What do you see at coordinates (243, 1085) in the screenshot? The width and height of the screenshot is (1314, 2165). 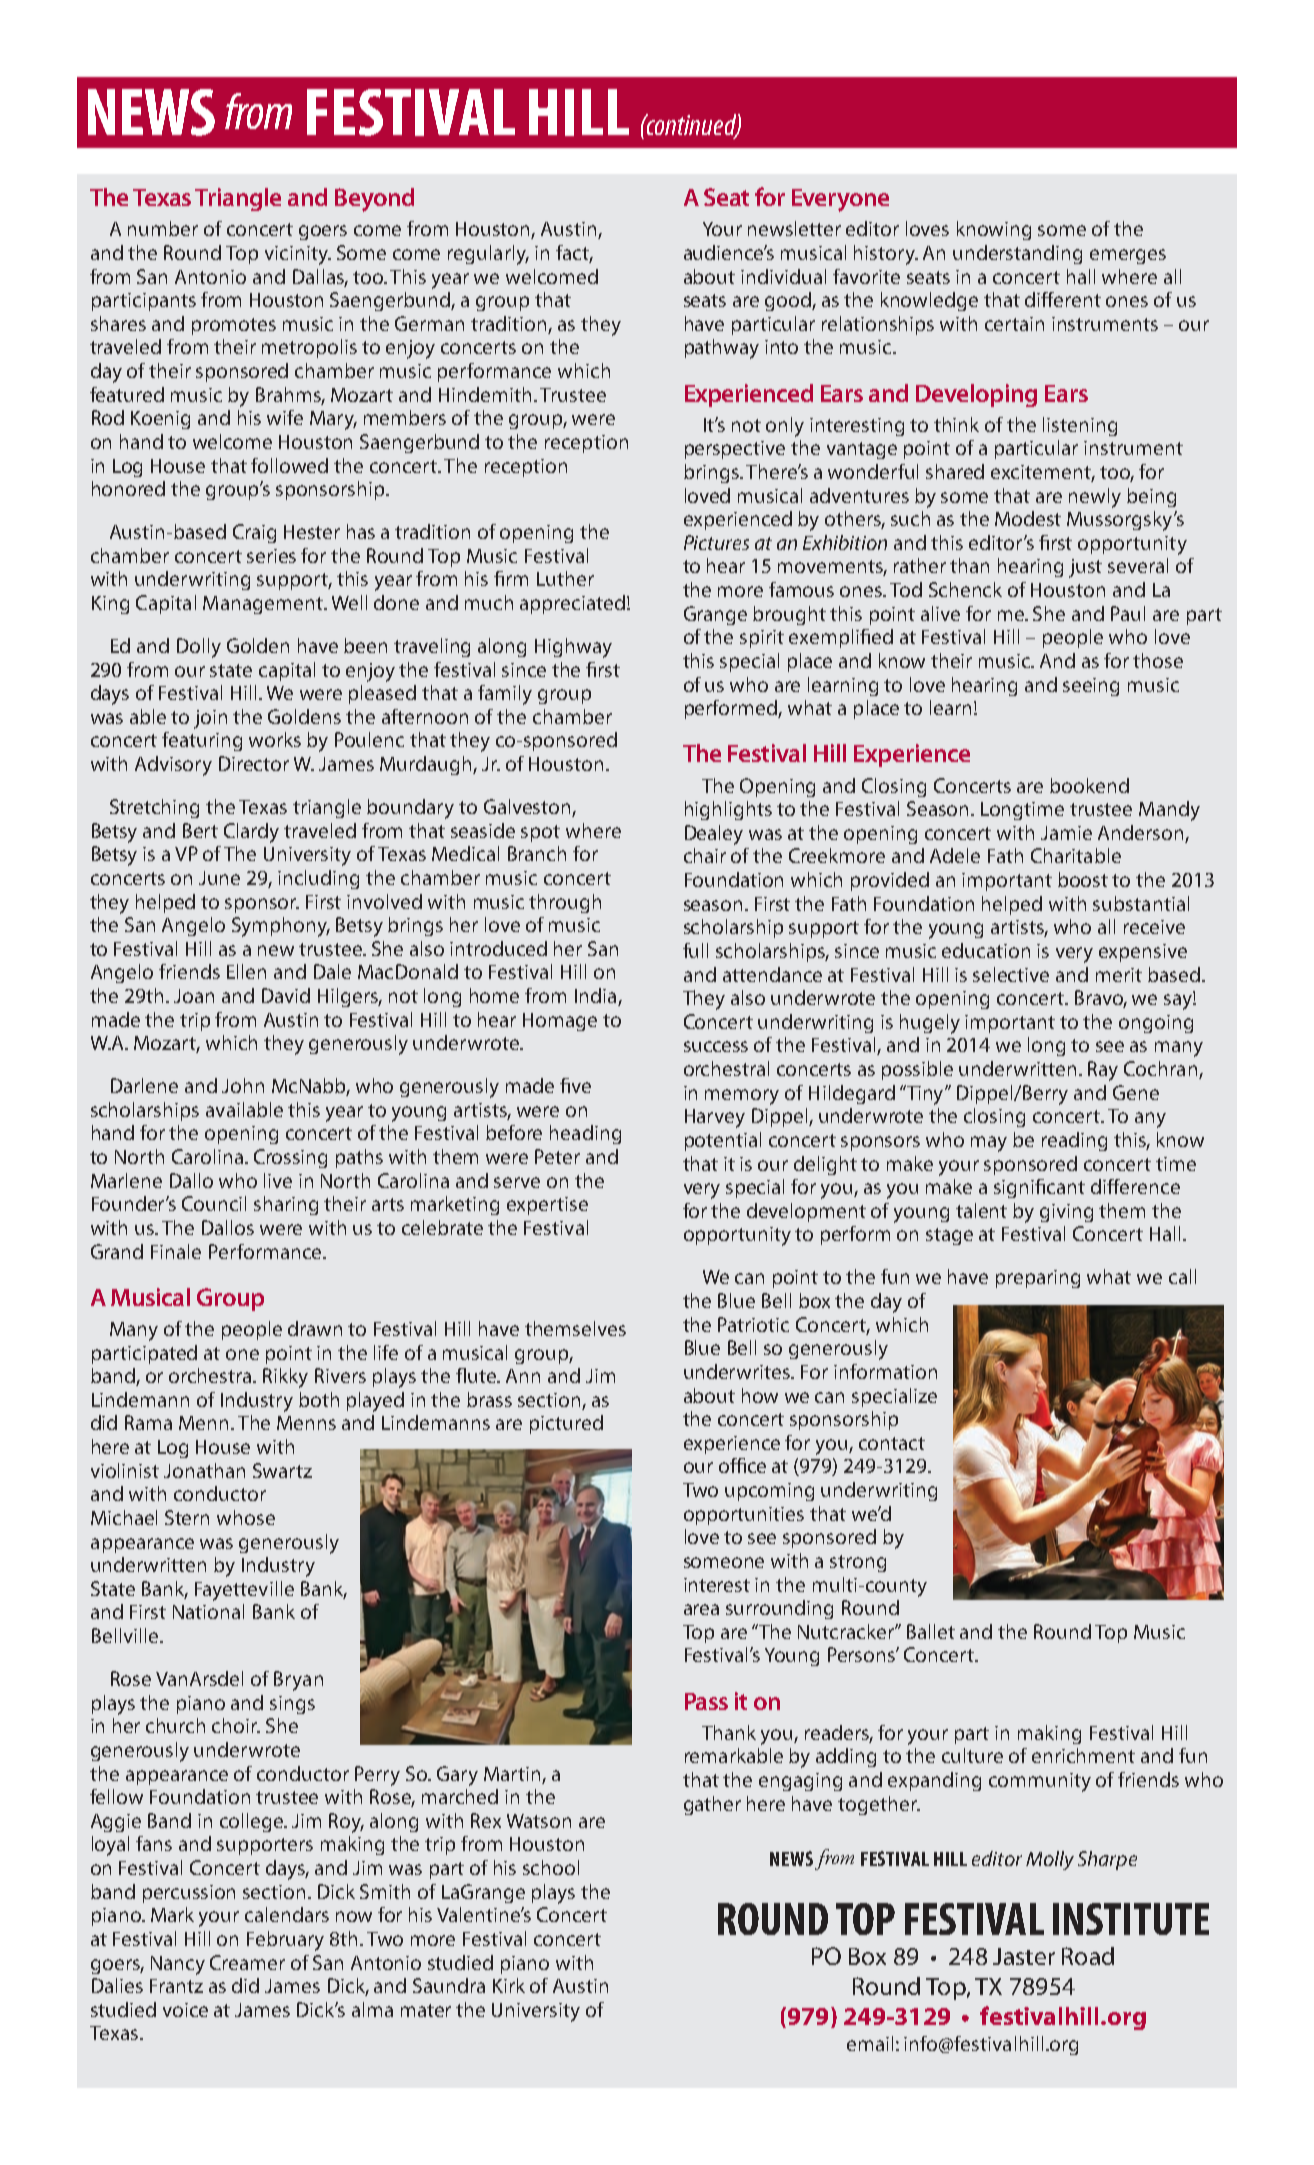 I see `John` at bounding box center [243, 1085].
